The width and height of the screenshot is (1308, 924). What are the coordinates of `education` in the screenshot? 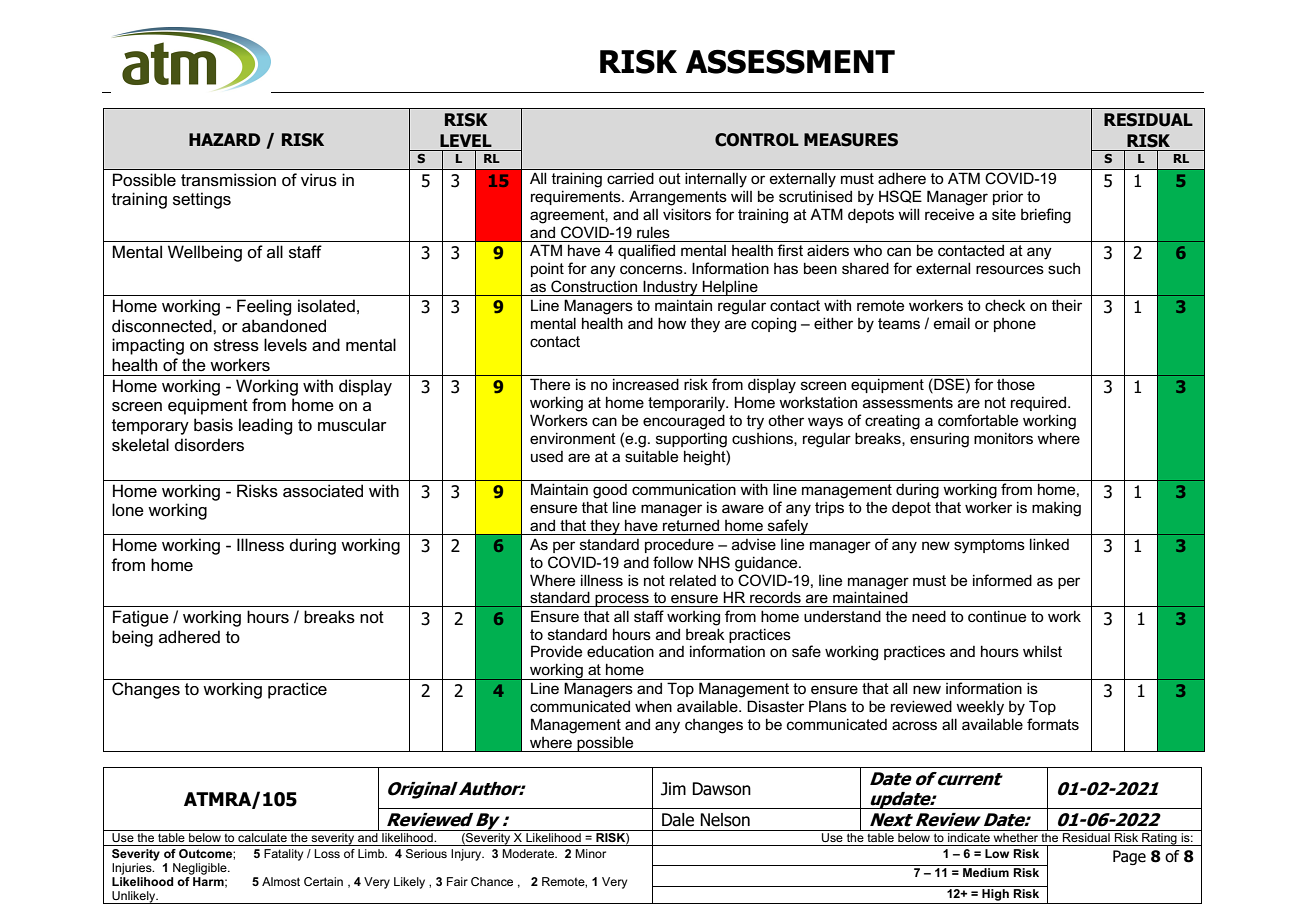 It's located at (620, 651).
